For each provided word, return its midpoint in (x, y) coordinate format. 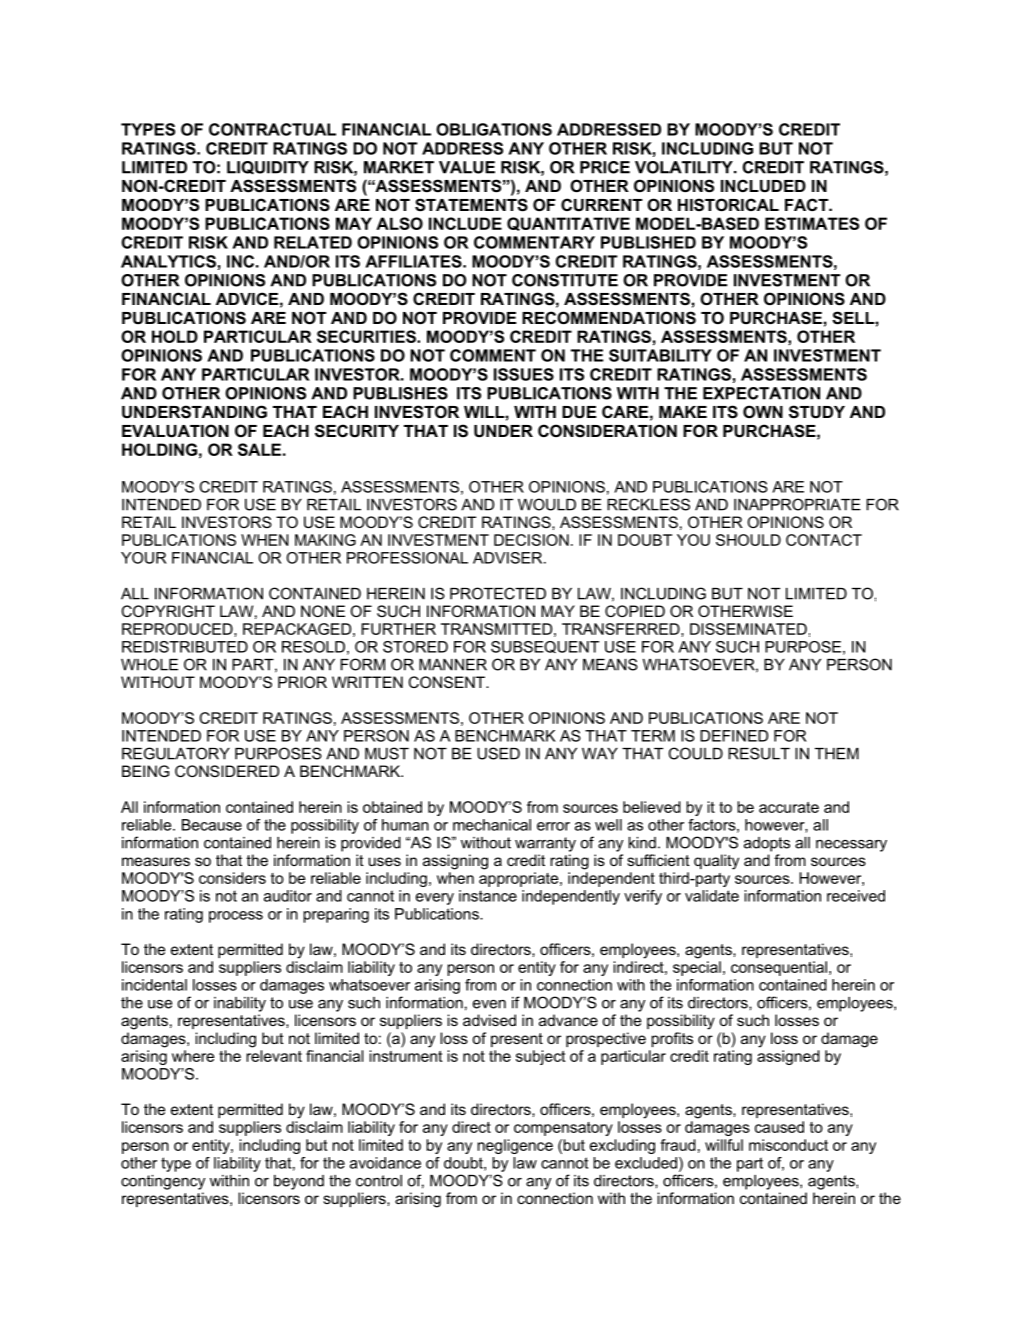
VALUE (467, 167)
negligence (515, 1146)
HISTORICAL (728, 204)
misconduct (788, 1145)
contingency (163, 1182)
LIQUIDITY (268, 168)
